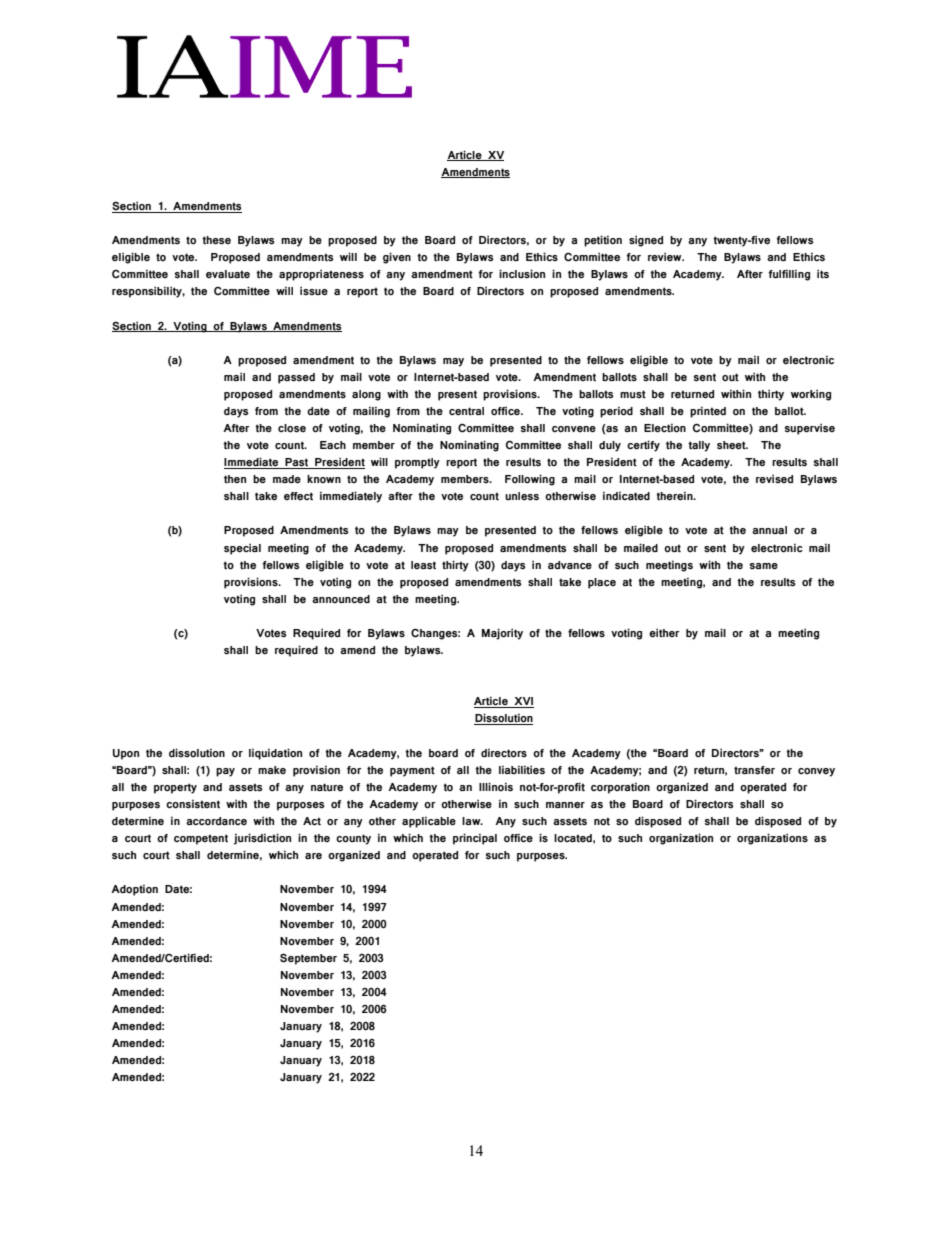 The height and width of the screenshot is (1233, 952). What do you see at coordinates (565, 805) in the screenshot?
I see `manner` at bounding box center [565, 805].
